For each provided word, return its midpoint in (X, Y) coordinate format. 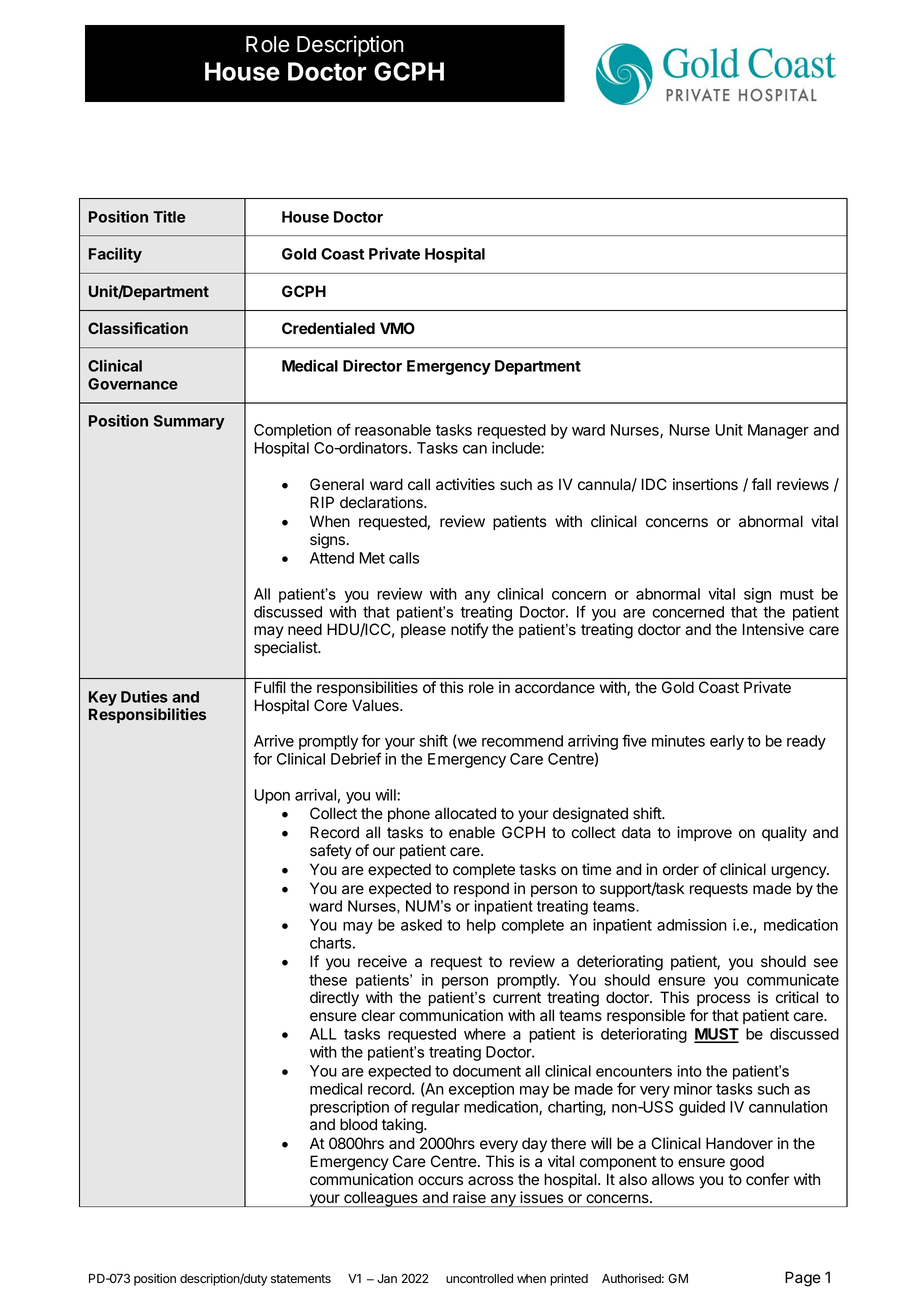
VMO (397, 328)
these (328, 980)
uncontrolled (479, 1279)
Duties (144, 696)
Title (169, 216)
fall (761, 484)
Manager (778, 431)
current (517, 997)
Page (803, 1279)
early (727, 742)
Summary (189, 422)
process (723, 1000)
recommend (522, 741)
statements (301, 1279)
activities (465, 484)
